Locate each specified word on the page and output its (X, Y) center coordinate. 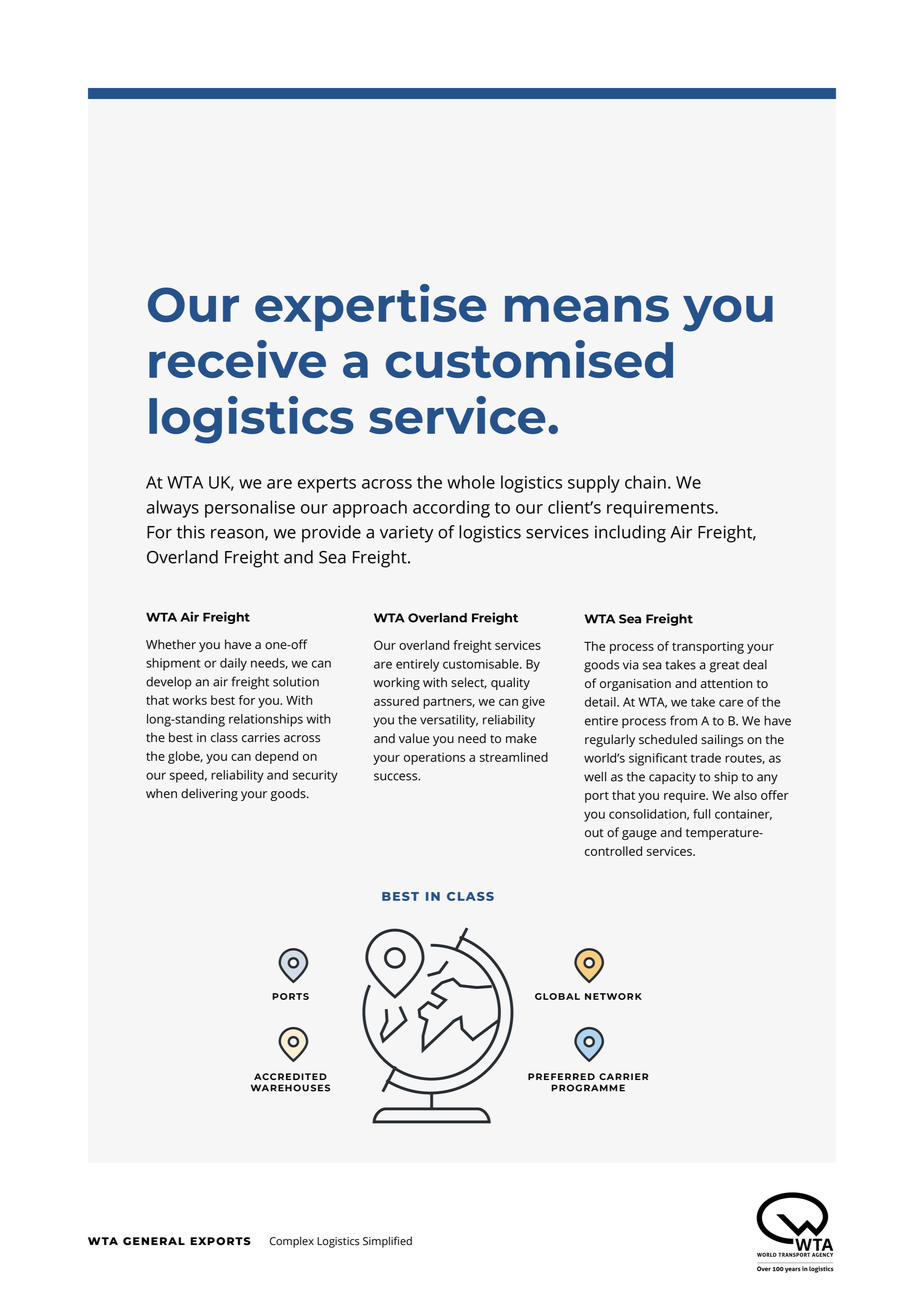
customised (529, 359)
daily (233, 664)
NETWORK (613, 996)
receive (237, 359)
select (469, 683)
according (451, 509)
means (587, 308)
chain (645, 482)
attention (726, 684)
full (701, 814)
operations (434, 758)
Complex (292, 1242)
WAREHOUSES (290, 1088)
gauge (639, 835)
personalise (250, 509)
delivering (209, 794)
